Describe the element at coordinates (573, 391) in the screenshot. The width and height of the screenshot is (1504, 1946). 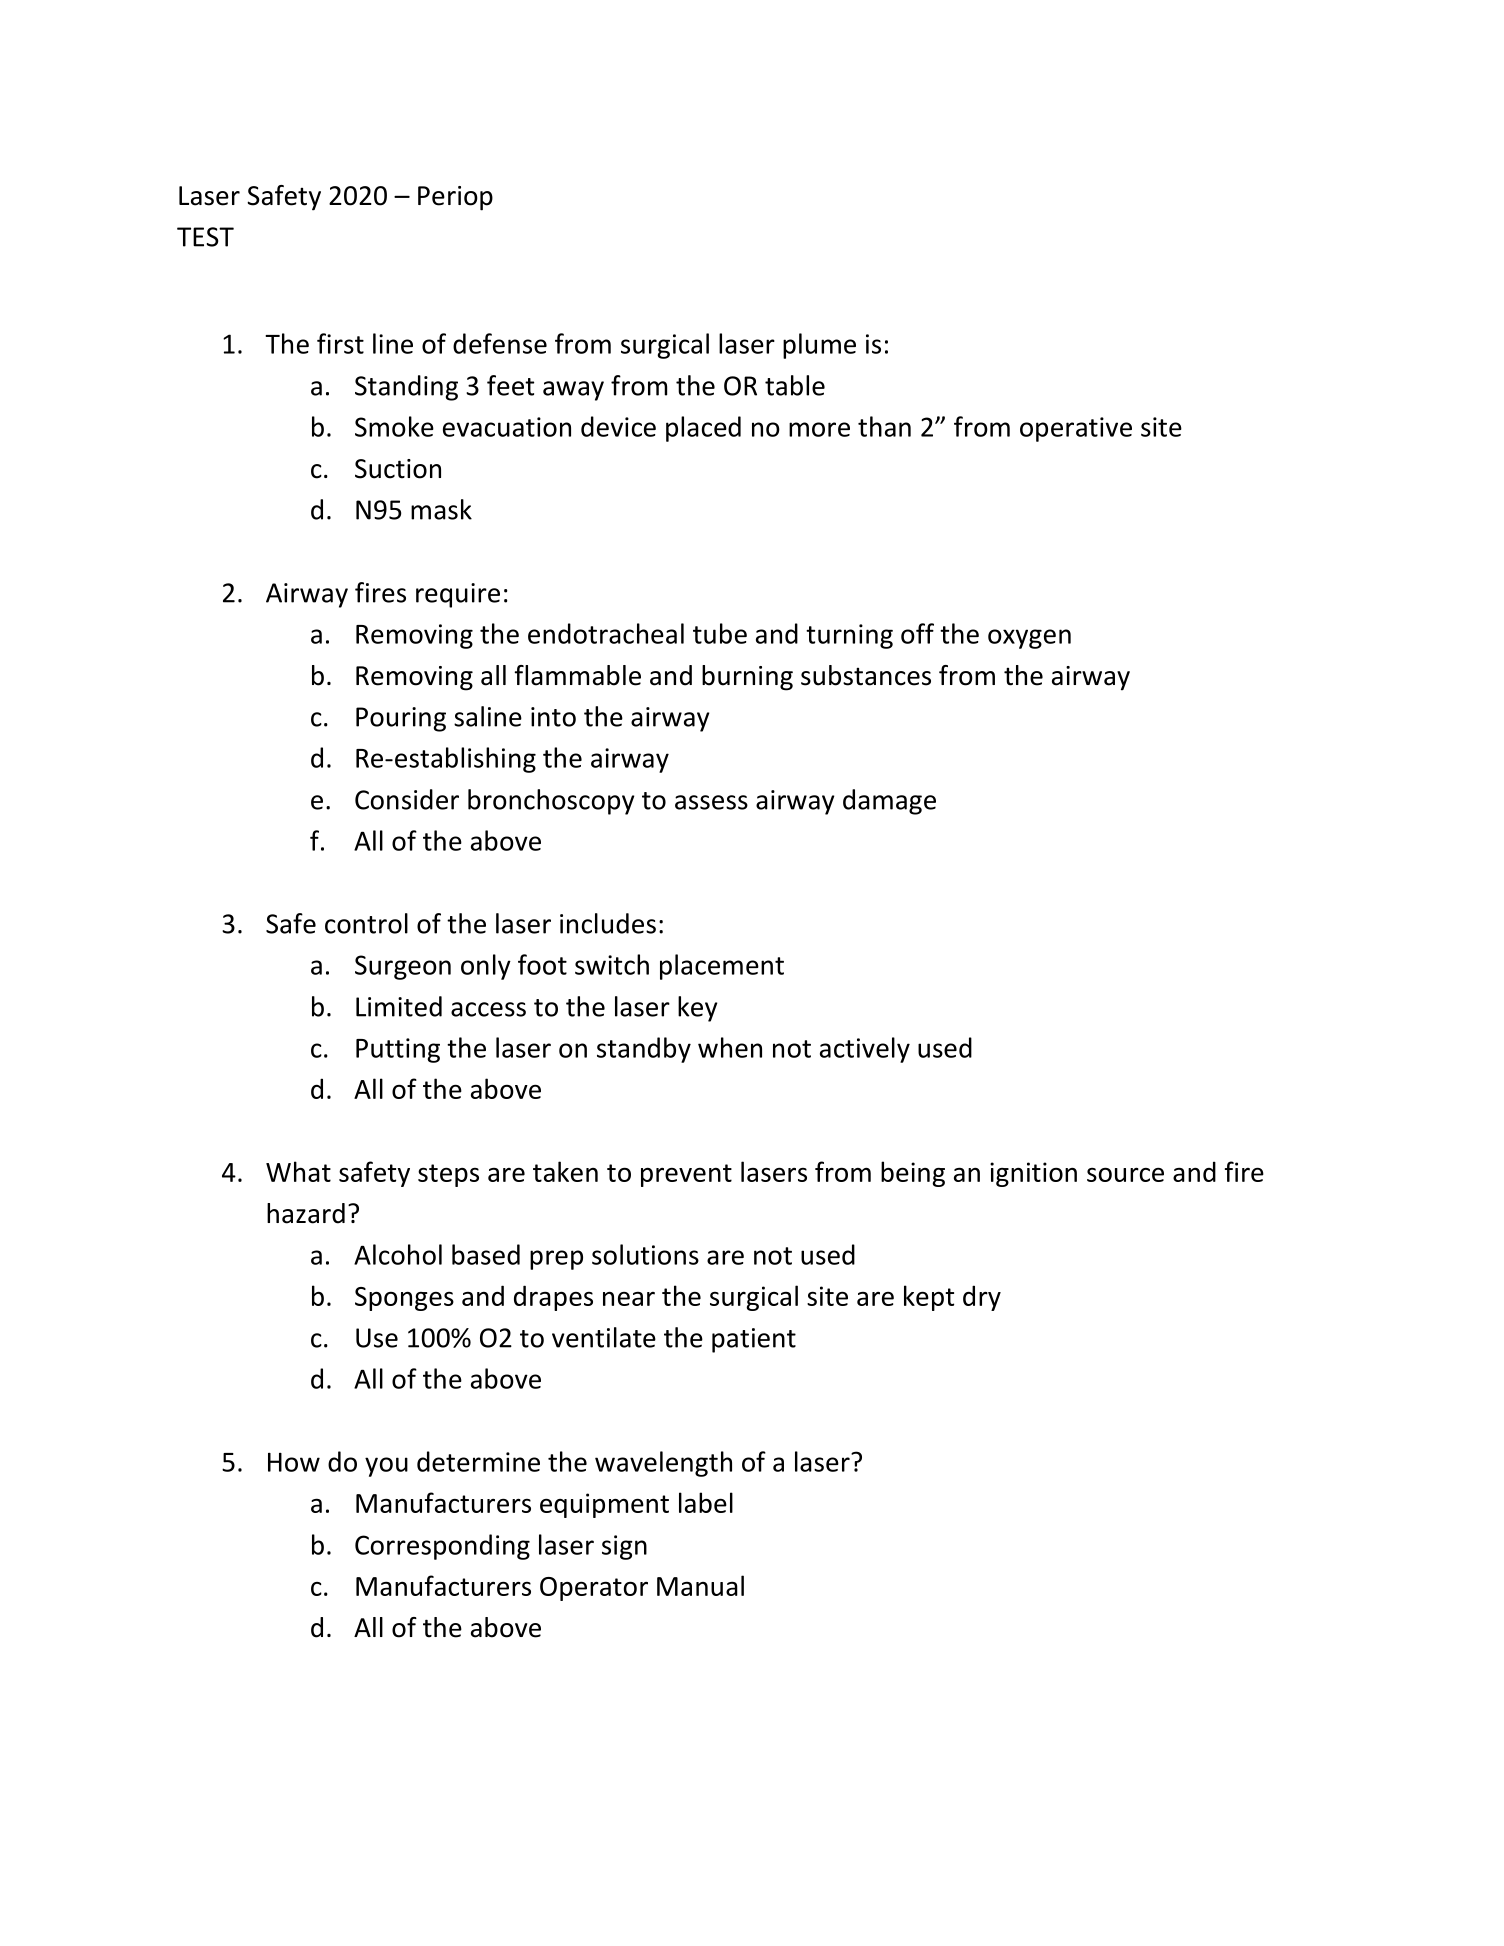
I see `away` at that location.
